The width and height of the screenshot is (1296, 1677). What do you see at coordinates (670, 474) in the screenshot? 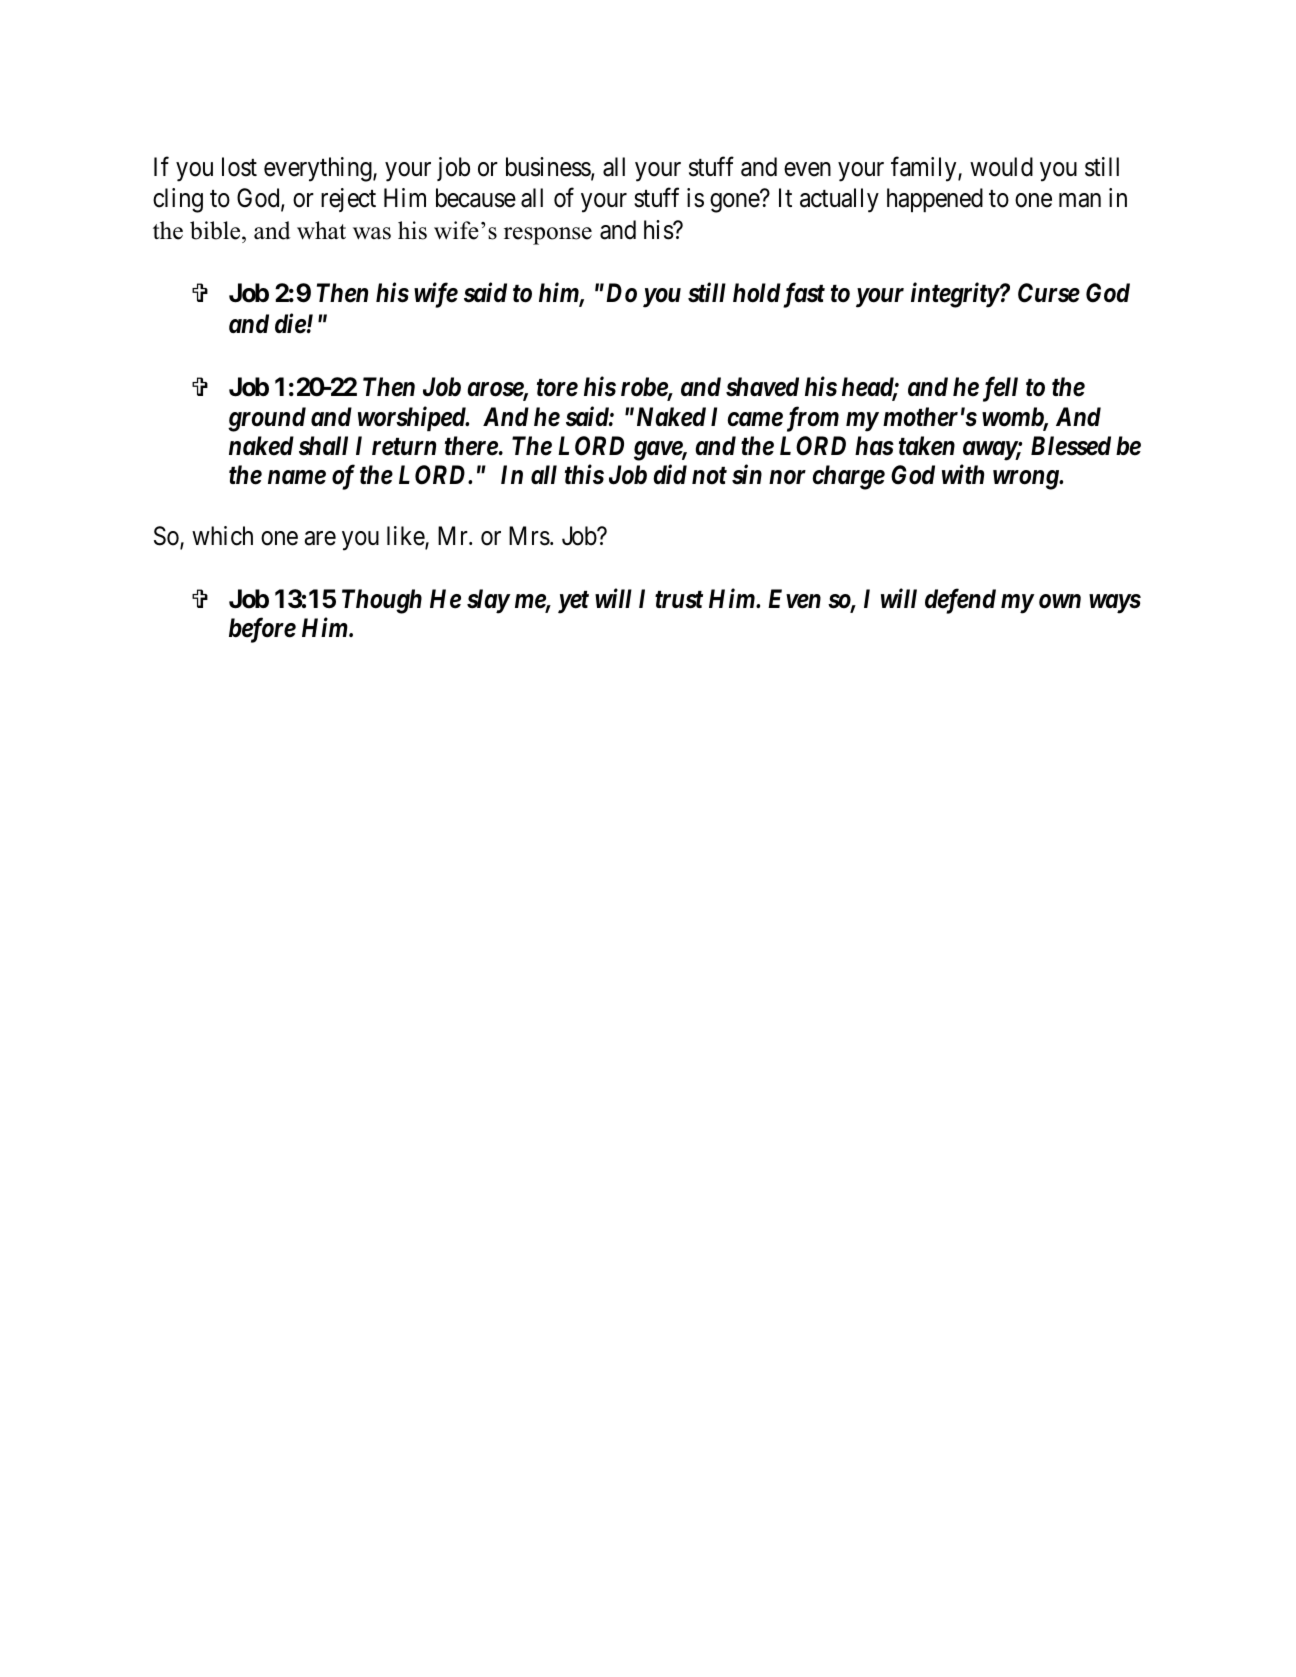
I see `did` at bounding box center [670, 474].
